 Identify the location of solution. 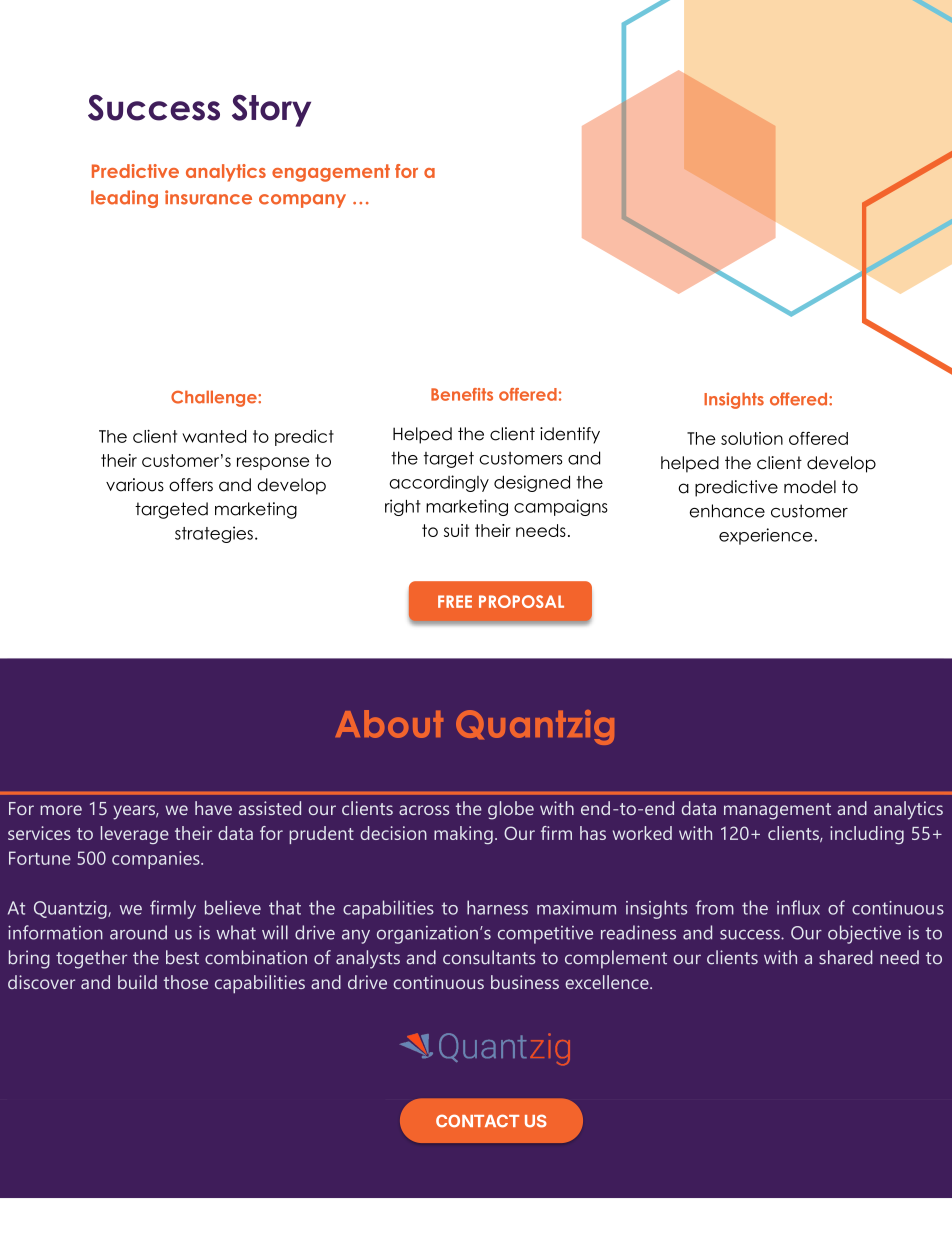
(752, 438).
